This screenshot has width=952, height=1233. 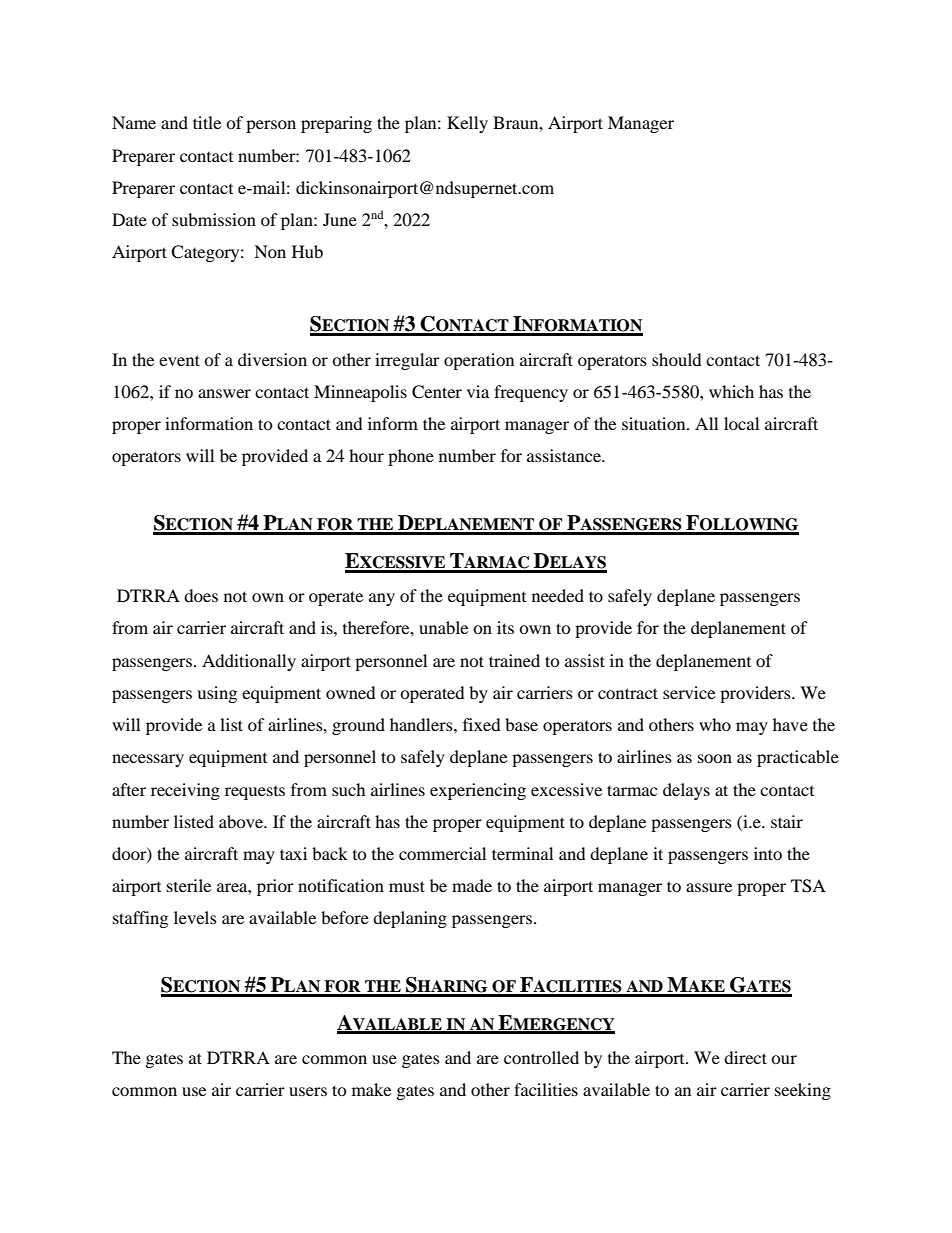 I want to click on unable, so click(x=443, y=627).
